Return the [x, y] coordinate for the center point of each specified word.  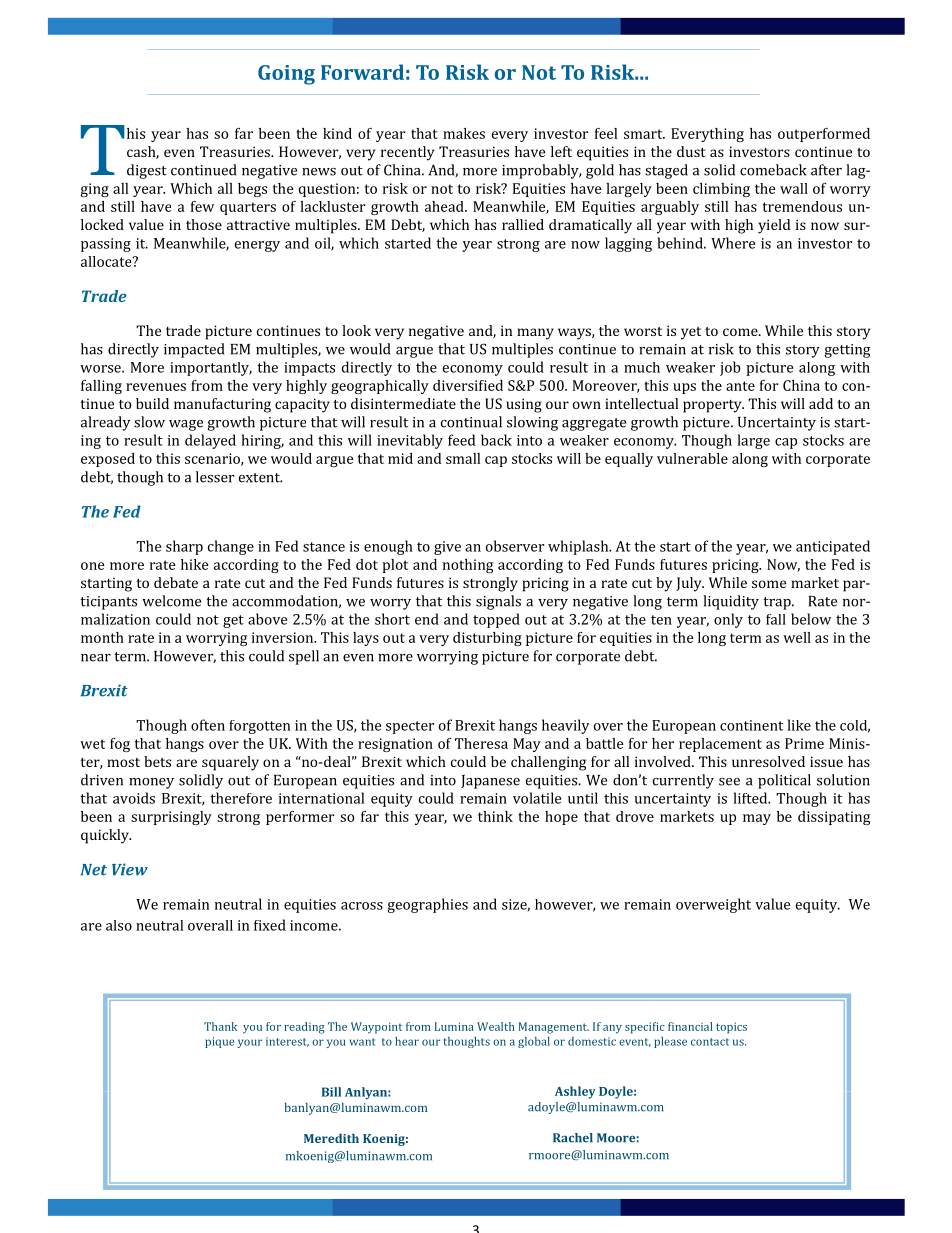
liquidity [731, 602]
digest [147, 171]
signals [498, 602]
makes [464, 133]
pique [219, 1042]
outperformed [824, 135]
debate [176, 582]
